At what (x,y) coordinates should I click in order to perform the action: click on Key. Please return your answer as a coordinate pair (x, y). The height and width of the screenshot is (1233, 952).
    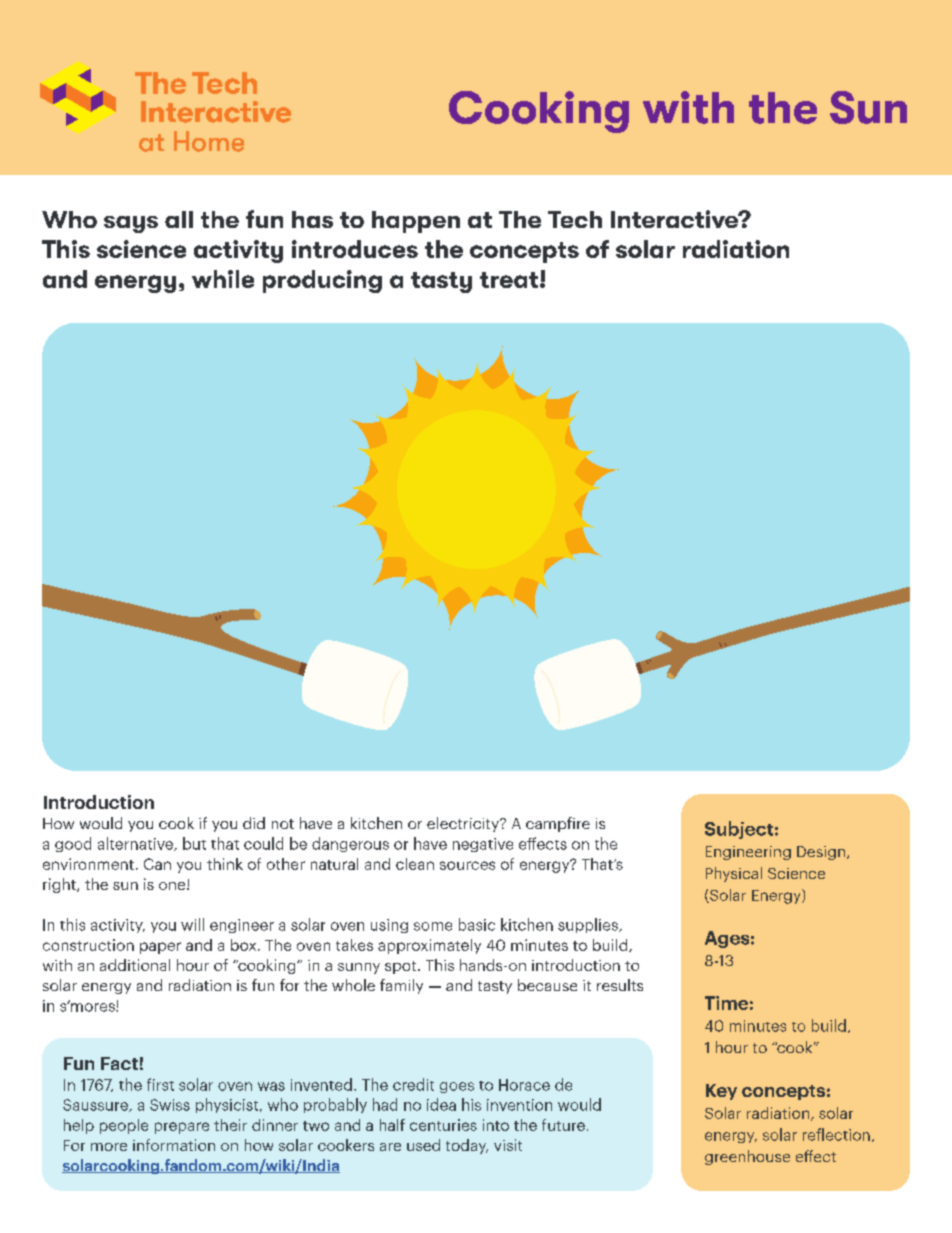
    Looking at the image, I should click on (721, 1092).
